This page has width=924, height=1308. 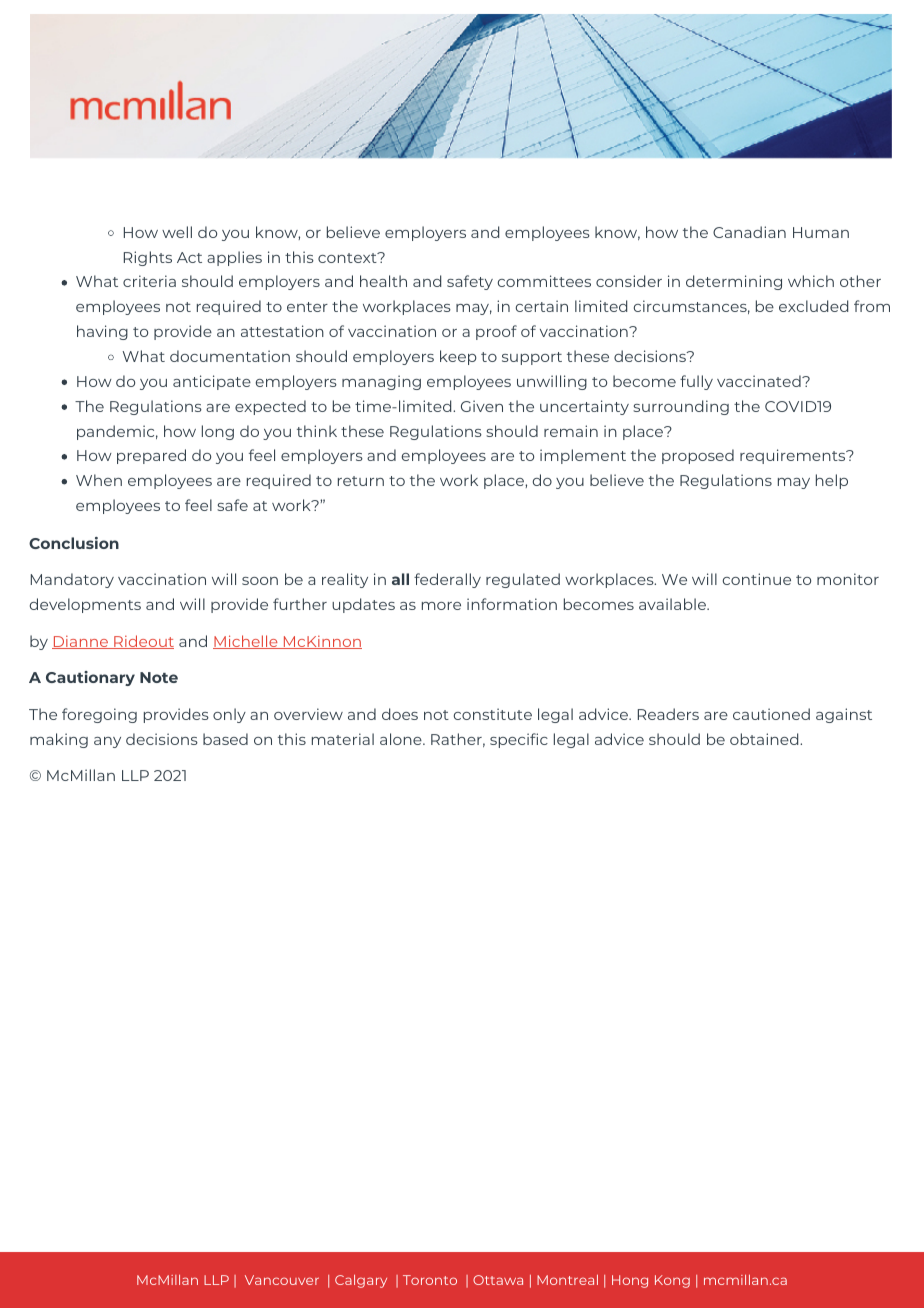 I want to click on federally, so click(x=447, y=580).
